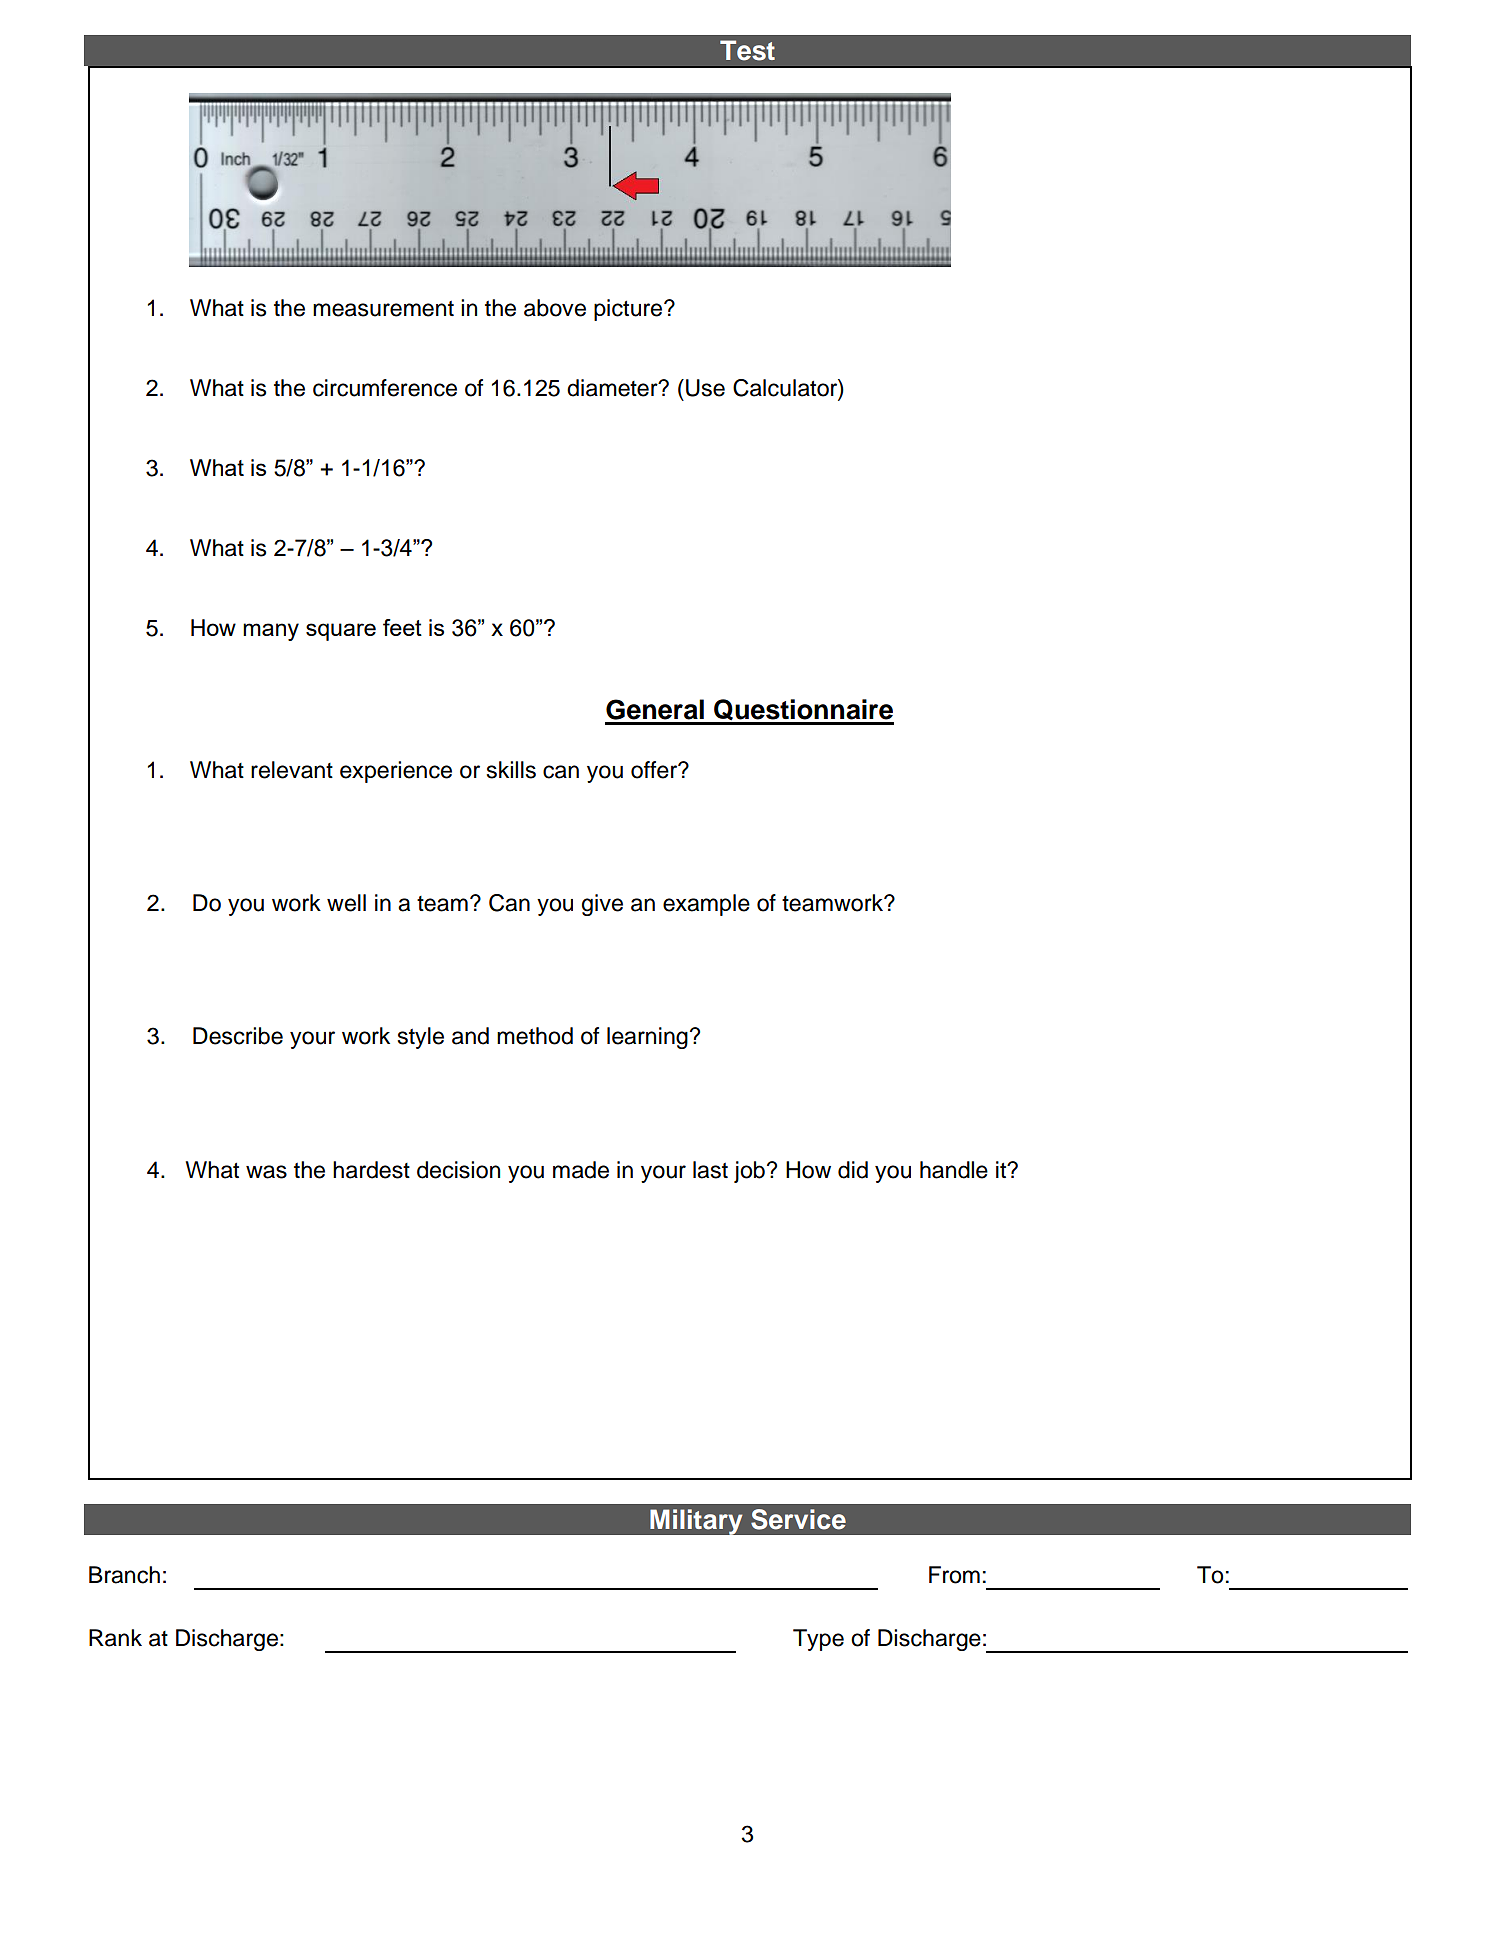 This screenshot has height=1935, width=1495. What do you see at coordinates (385, 388) in the screenshot?
I see `circumference` at bounding box center [385, 388].
